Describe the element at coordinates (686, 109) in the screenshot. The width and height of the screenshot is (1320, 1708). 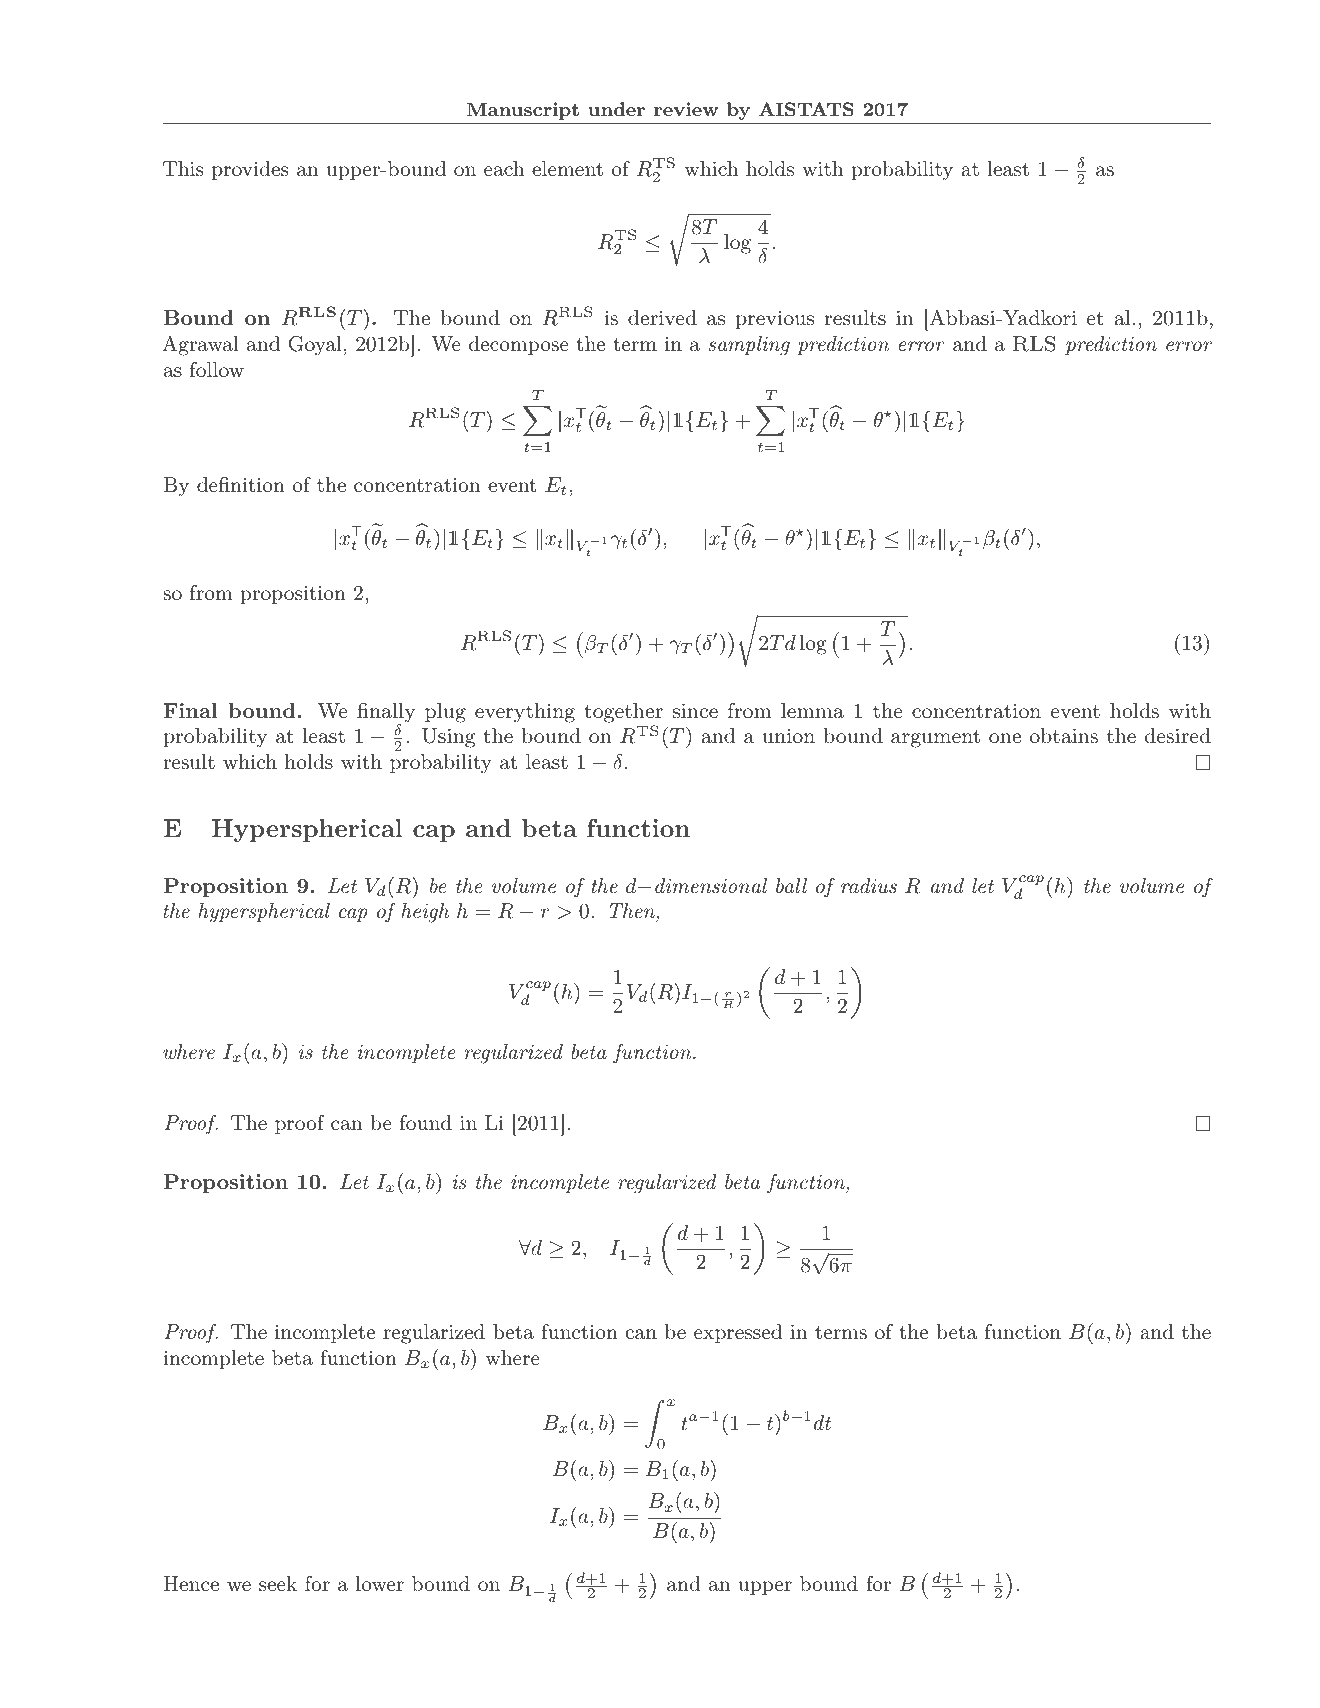
I see `review` at that location.
